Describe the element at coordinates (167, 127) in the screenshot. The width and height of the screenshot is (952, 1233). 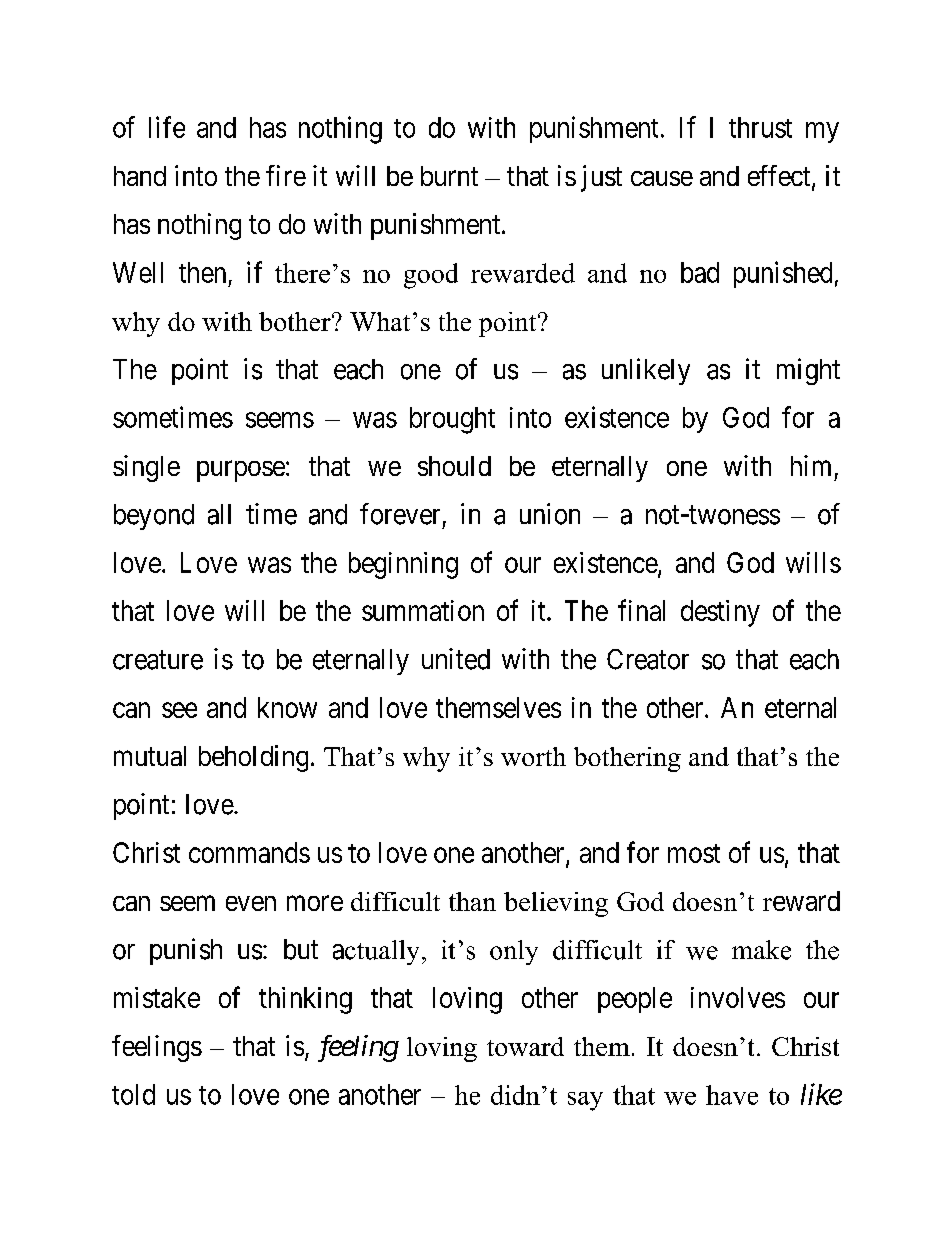
I see `life` at that location.
